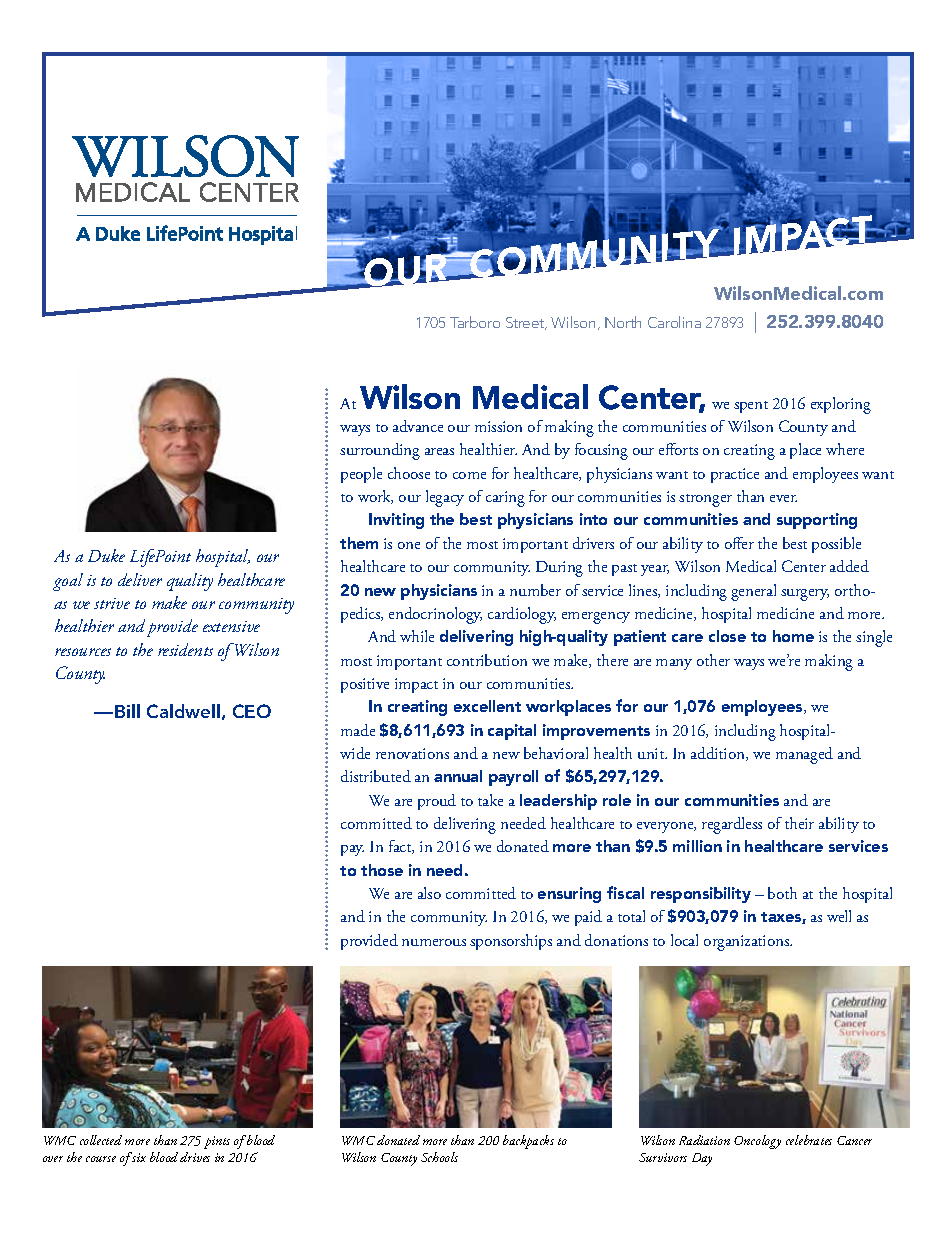 This screenshot has width=952, height=1233. Describe the element at coordinates (382, 870) in the screenshot. I see `those` at that location.
